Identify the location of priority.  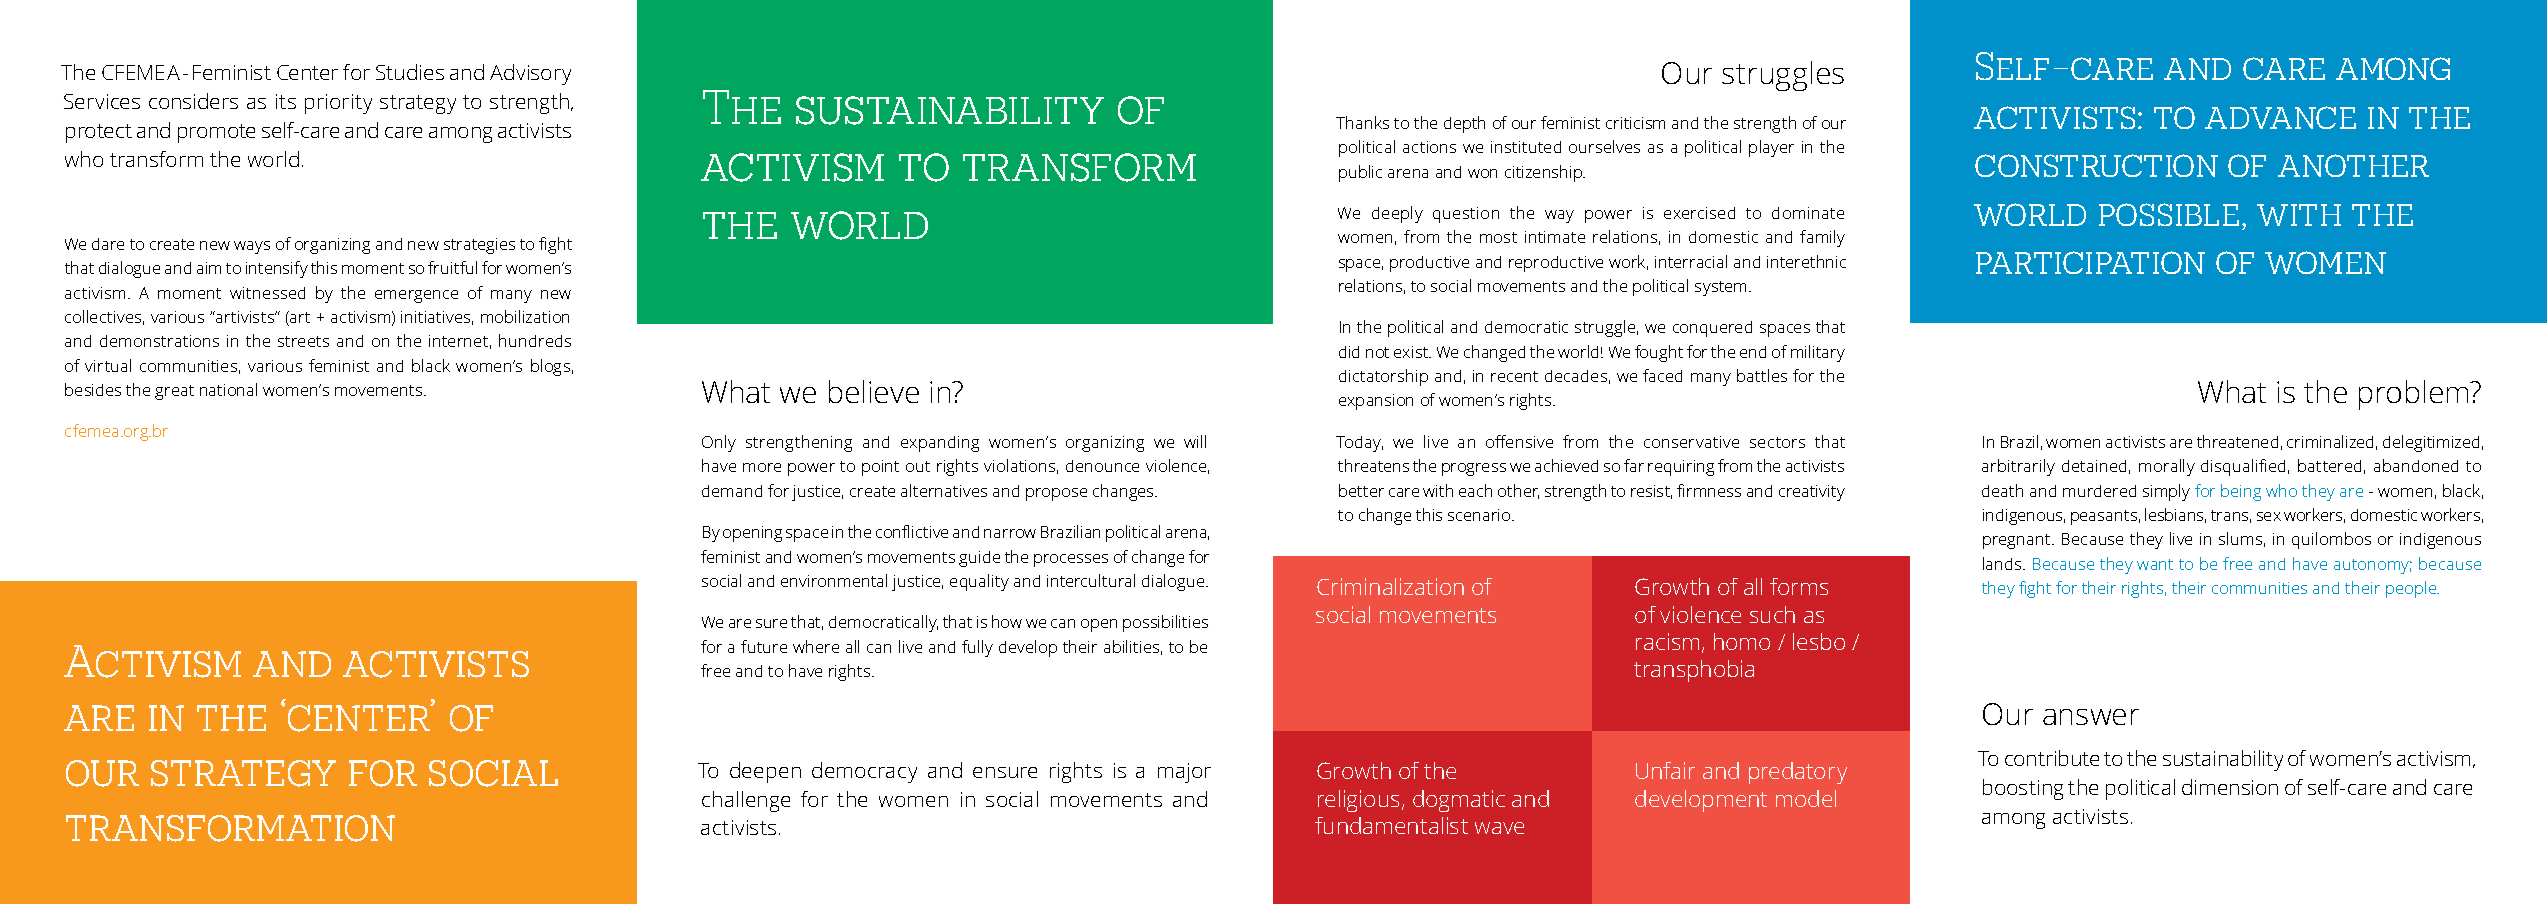
(338, 104).
